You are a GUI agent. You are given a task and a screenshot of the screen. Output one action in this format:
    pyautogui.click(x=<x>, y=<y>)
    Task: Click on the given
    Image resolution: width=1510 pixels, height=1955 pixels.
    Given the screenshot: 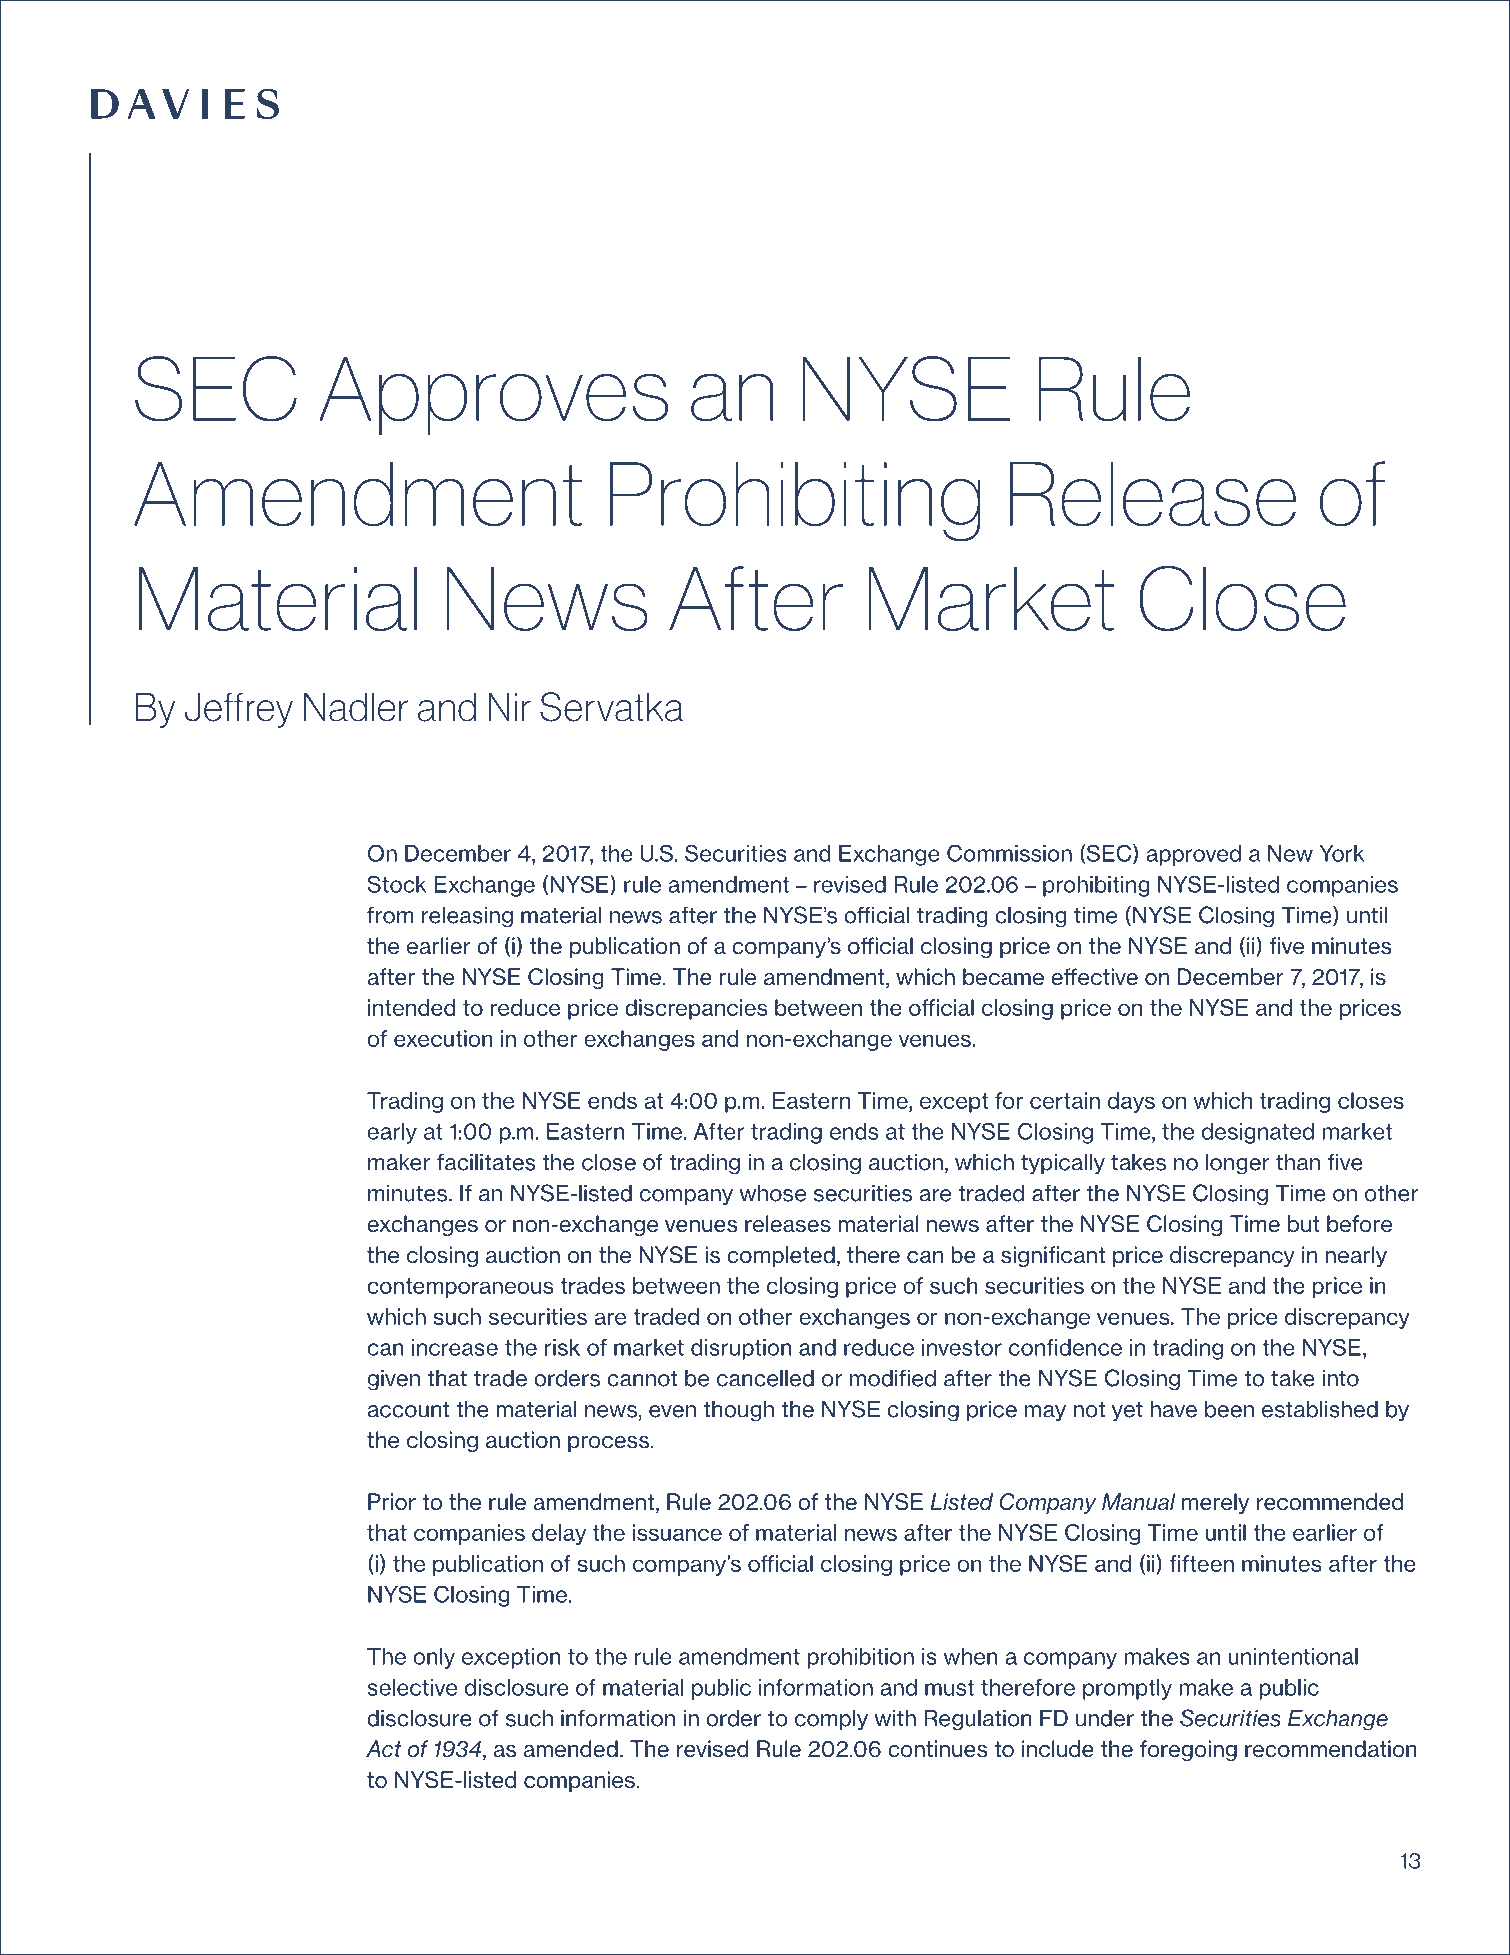 What is the action you would take?
    pyautogui.click(x=394, y=1380)
